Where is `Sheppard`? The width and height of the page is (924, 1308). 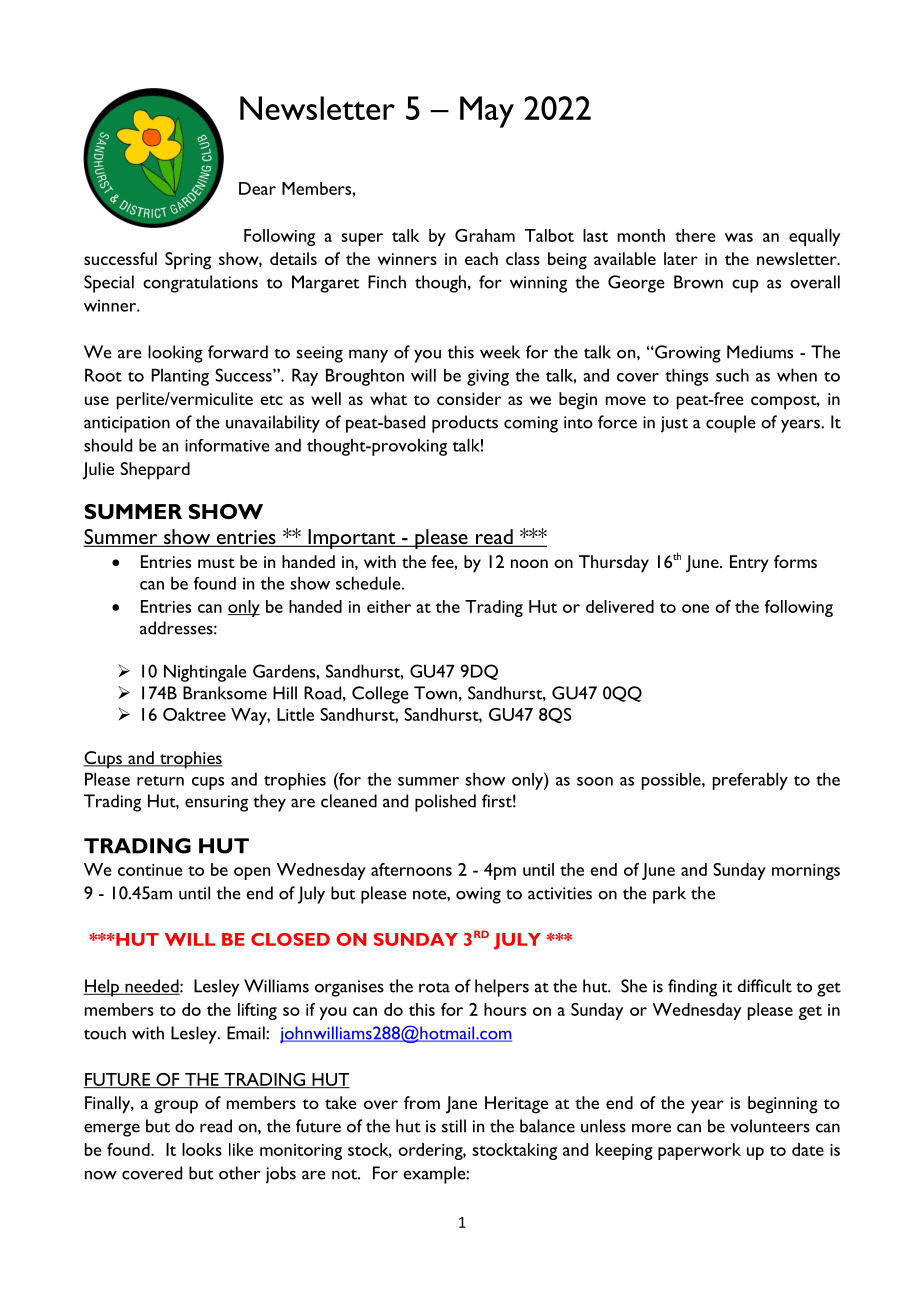
Sheppard is located at coordinates (155, 471).
